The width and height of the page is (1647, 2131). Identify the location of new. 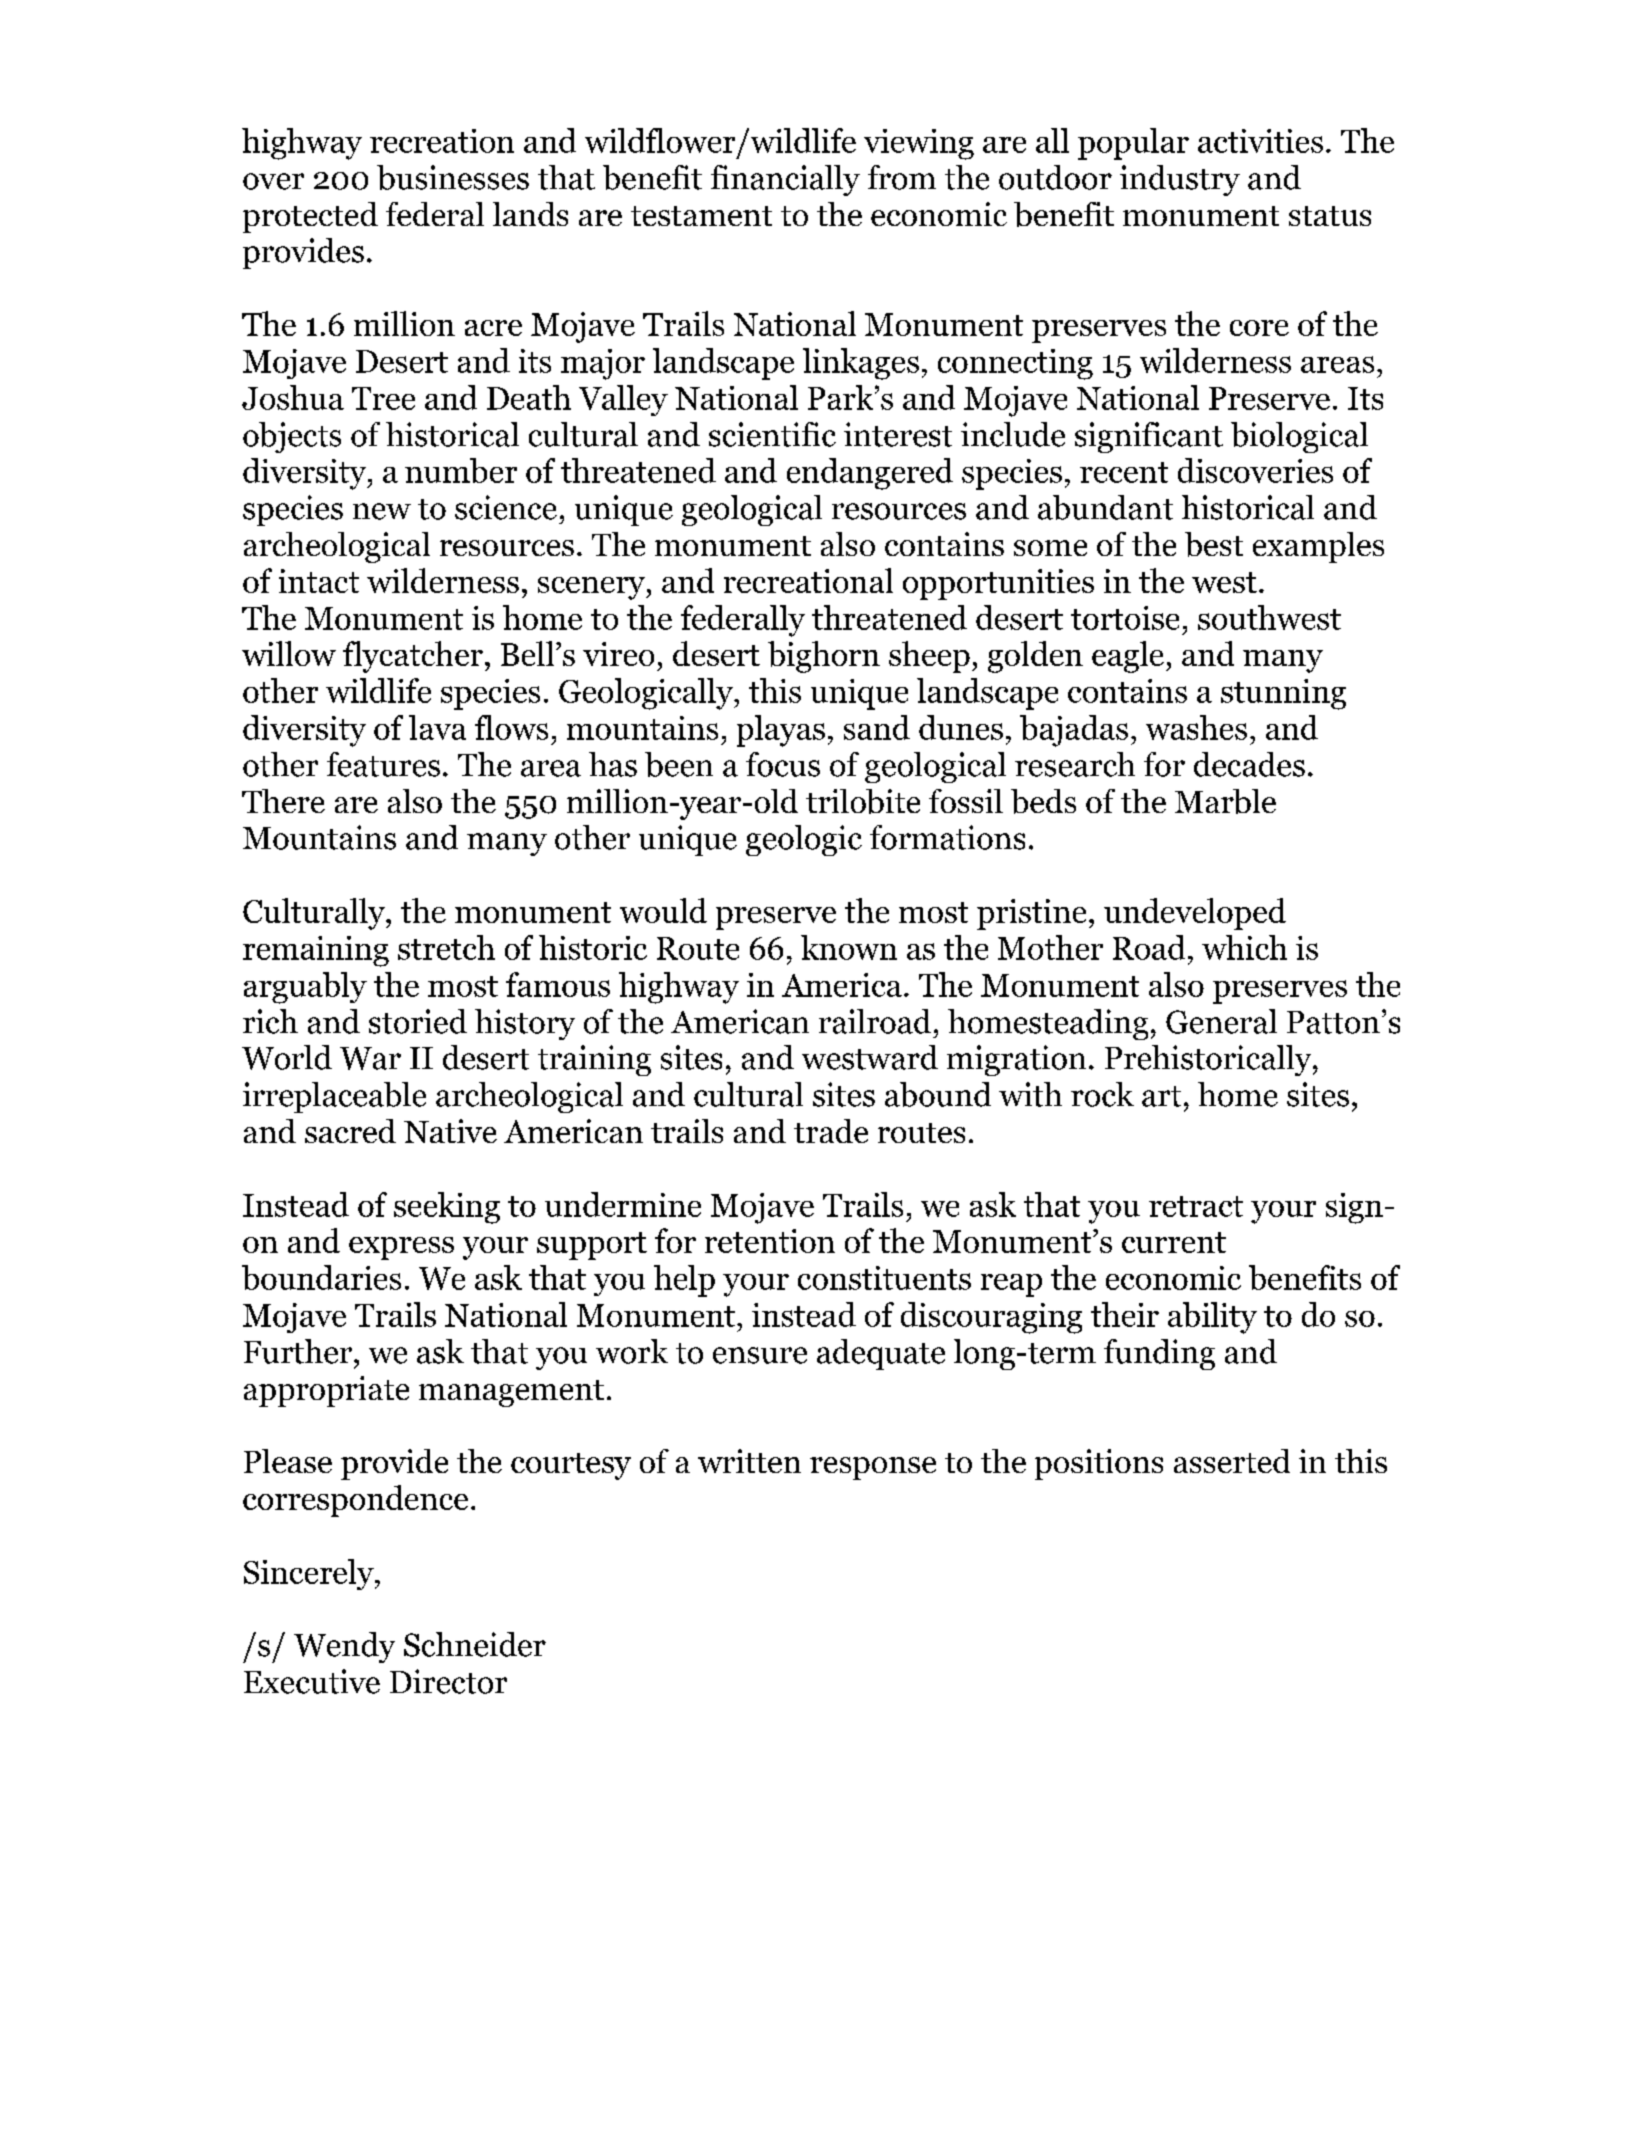
(382, 511).
